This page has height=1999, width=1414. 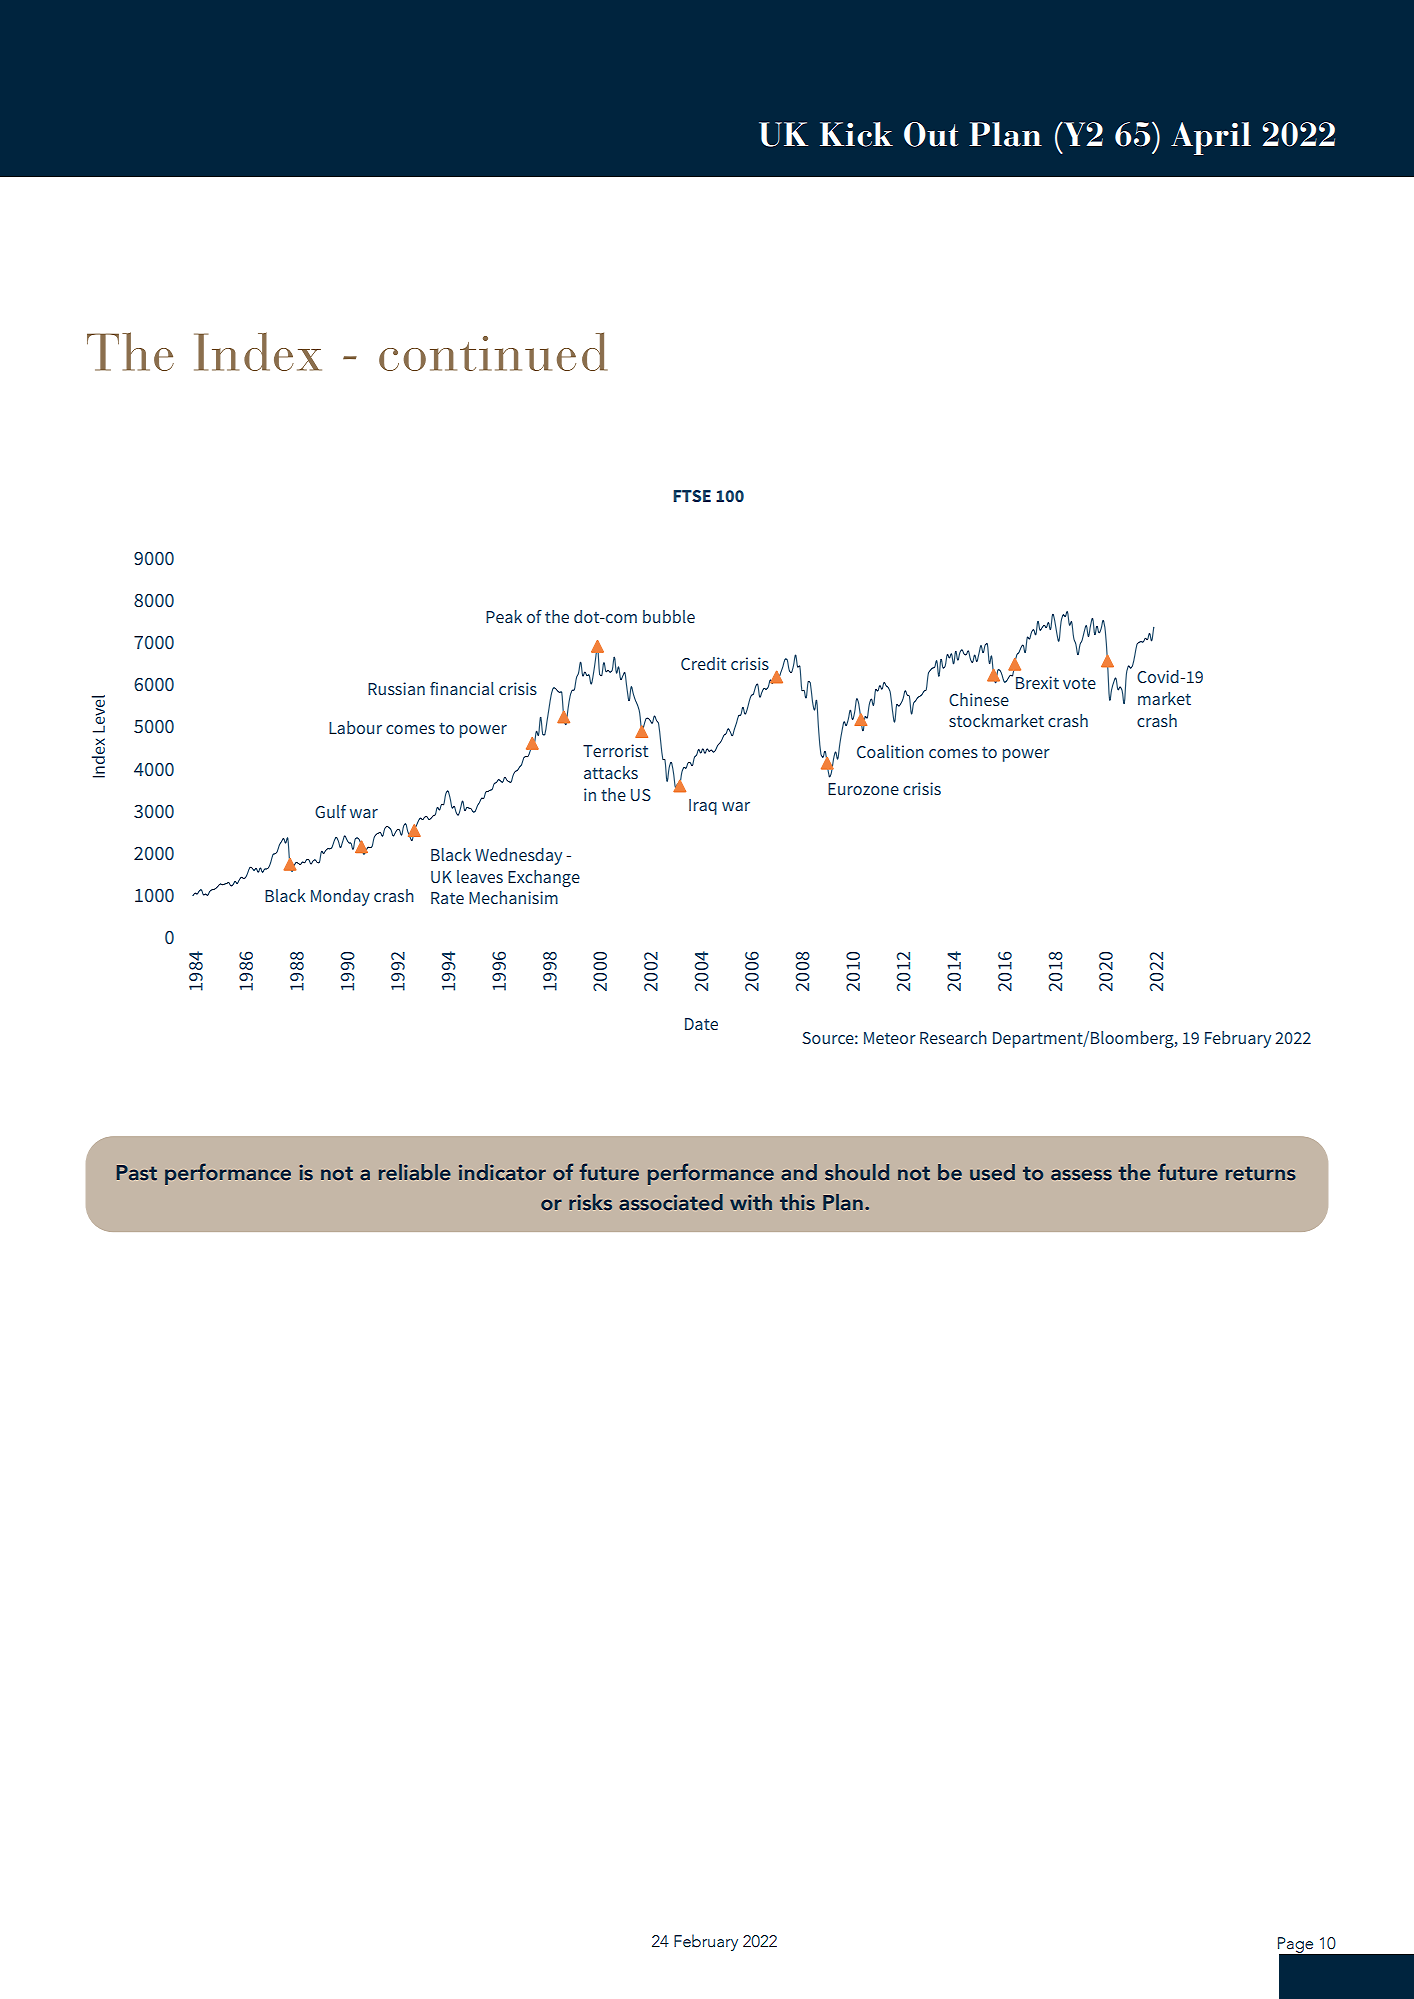 What do you see at coordinates (703, 663) in the page?
I see `Credit` at bounding box center [703, 663].
